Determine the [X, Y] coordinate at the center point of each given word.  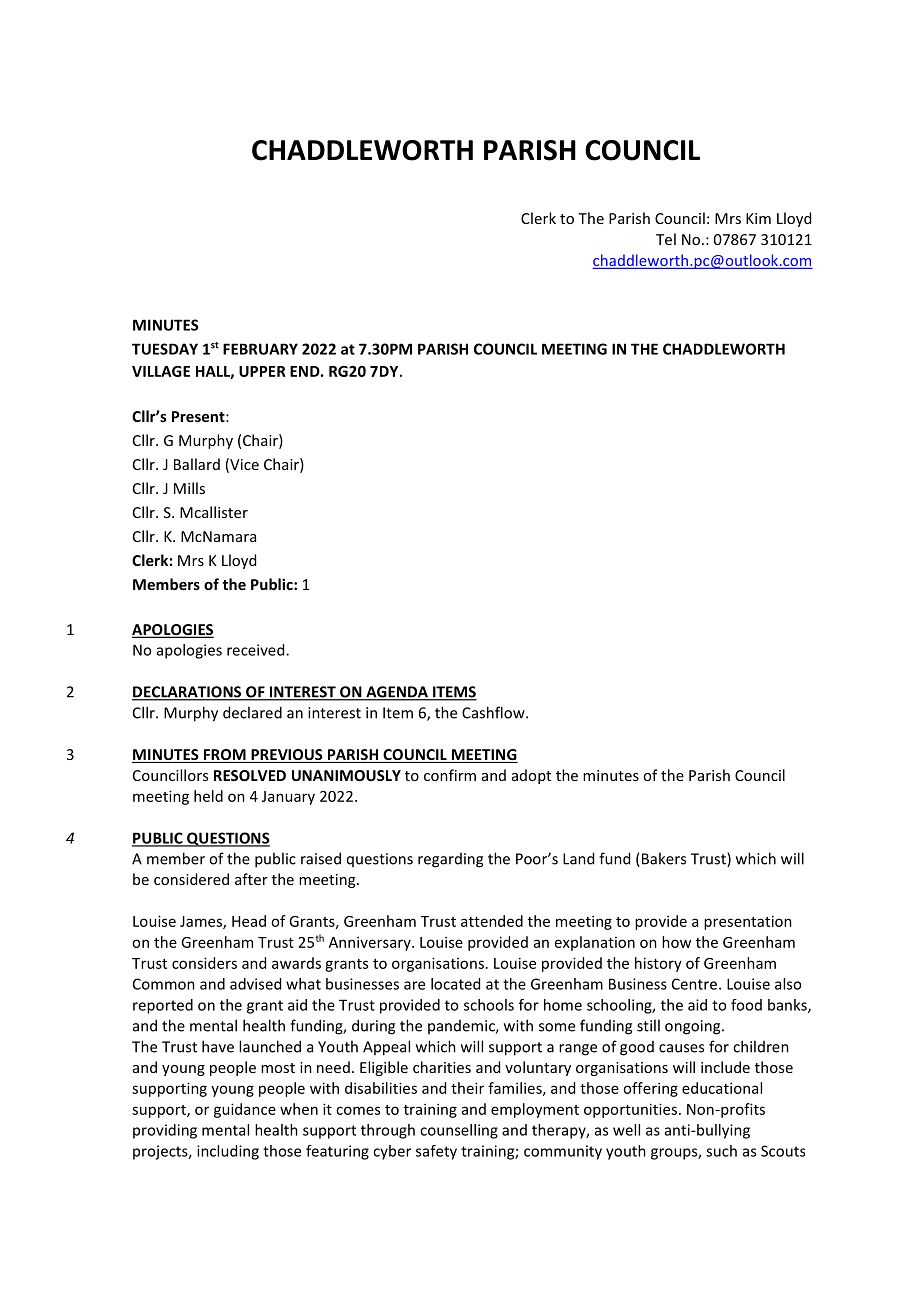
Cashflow [494, 712]
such [721, 1151]
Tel [666, 239]
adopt [531, 776]
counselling [459, 1131]
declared [252, 712]
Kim [758, 218]
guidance [245, 1110]
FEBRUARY [260, 349]
